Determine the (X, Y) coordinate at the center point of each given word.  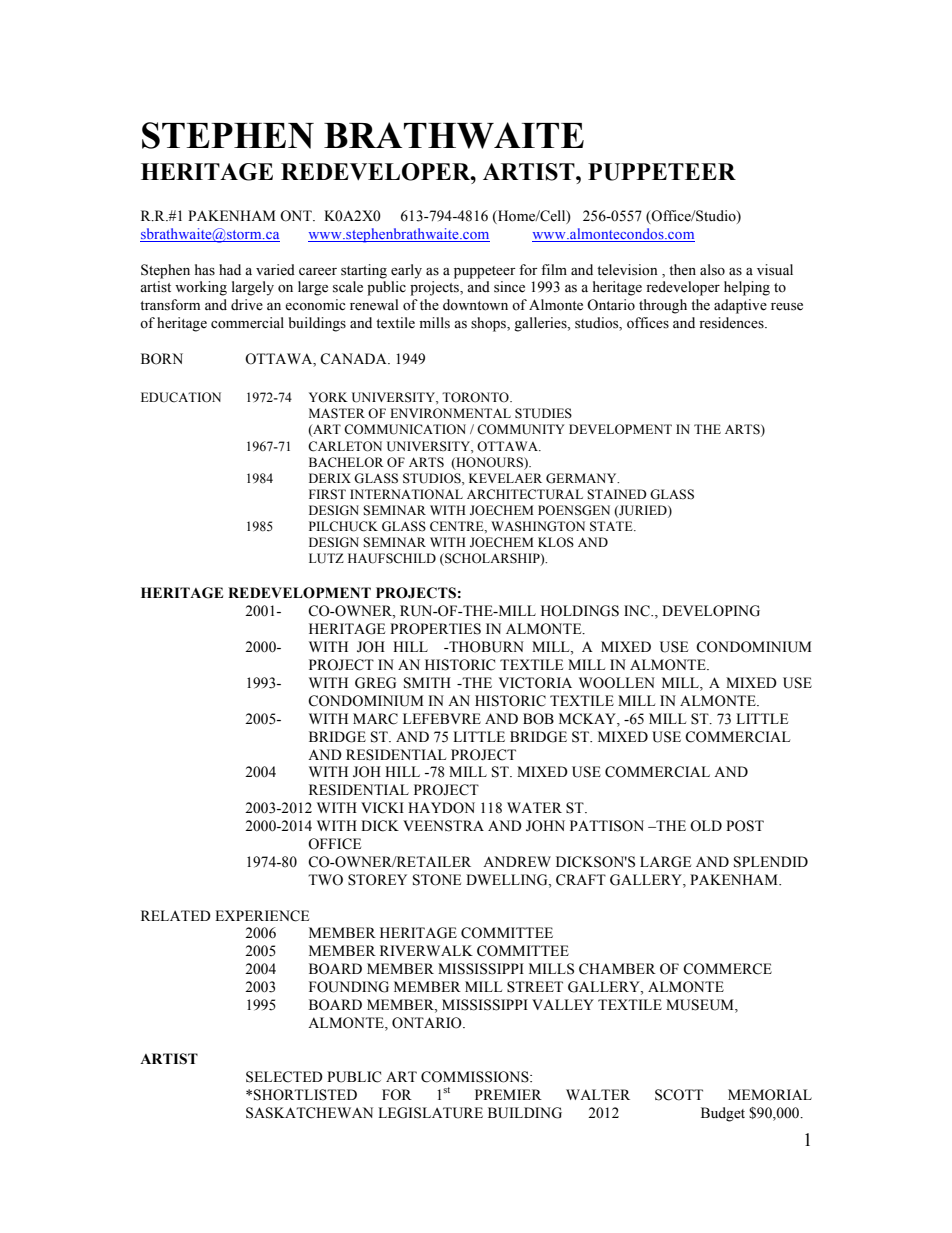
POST (745, 826)
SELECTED (284, 1077)
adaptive (740, 306)
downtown (475, 305)
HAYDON (441, 808)
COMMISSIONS (476, 1077)
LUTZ (326, 558)
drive (247, 305)
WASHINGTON (538, 526)
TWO (325, 880)
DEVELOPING (711, 611)
